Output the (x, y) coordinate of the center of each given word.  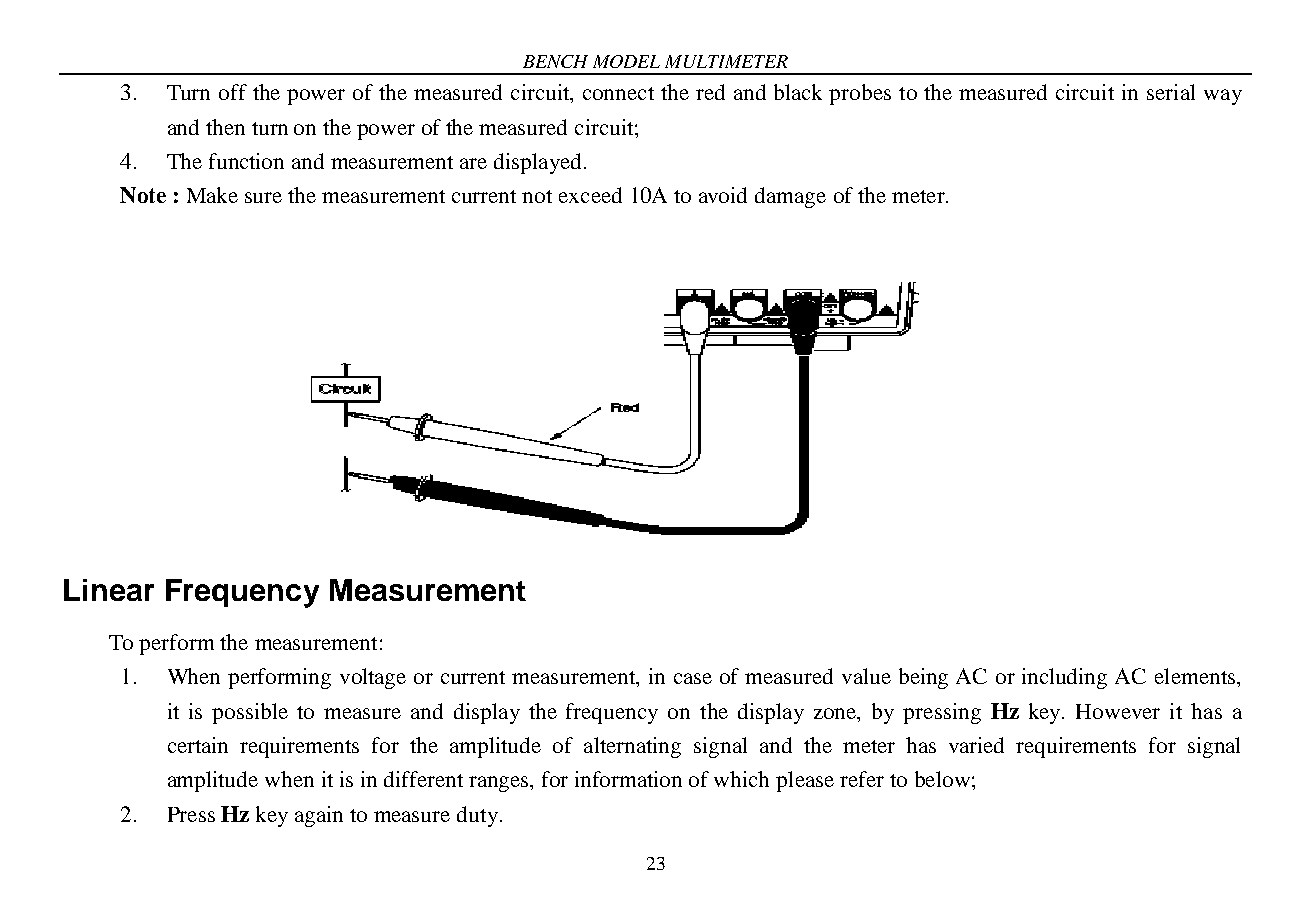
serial (1171, 92)
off (233, 92)
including (1064, 678)
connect (618, 93)
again (319, 816)
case (693, 678)
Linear (109, 590)
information (628, 779)
